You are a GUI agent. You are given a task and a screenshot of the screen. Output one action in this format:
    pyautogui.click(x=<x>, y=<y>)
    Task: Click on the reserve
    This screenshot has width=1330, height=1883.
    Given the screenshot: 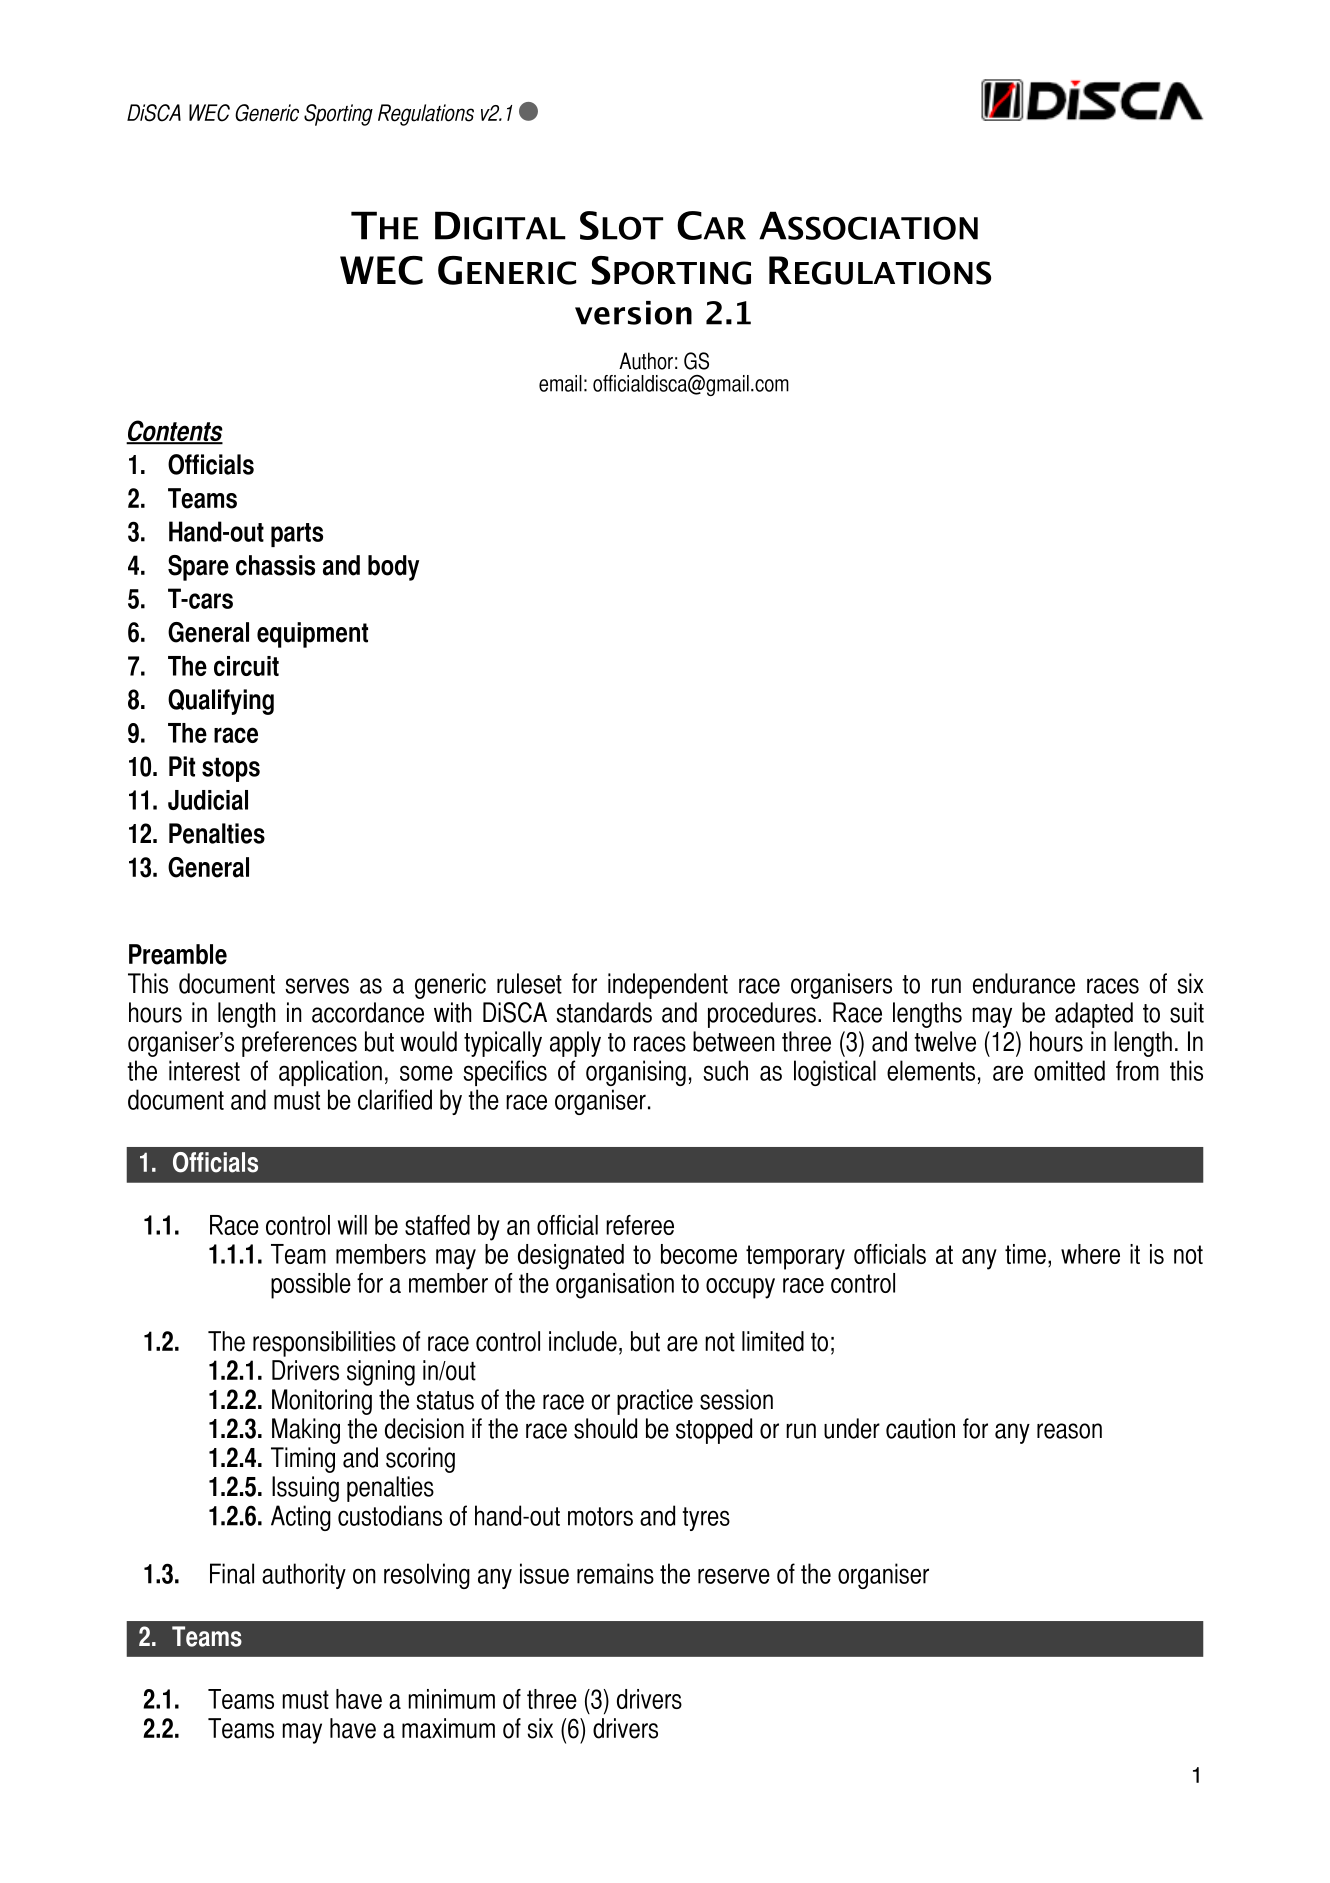 What is the action you would take?
    pyautogui.click(x=734, y=1576)
